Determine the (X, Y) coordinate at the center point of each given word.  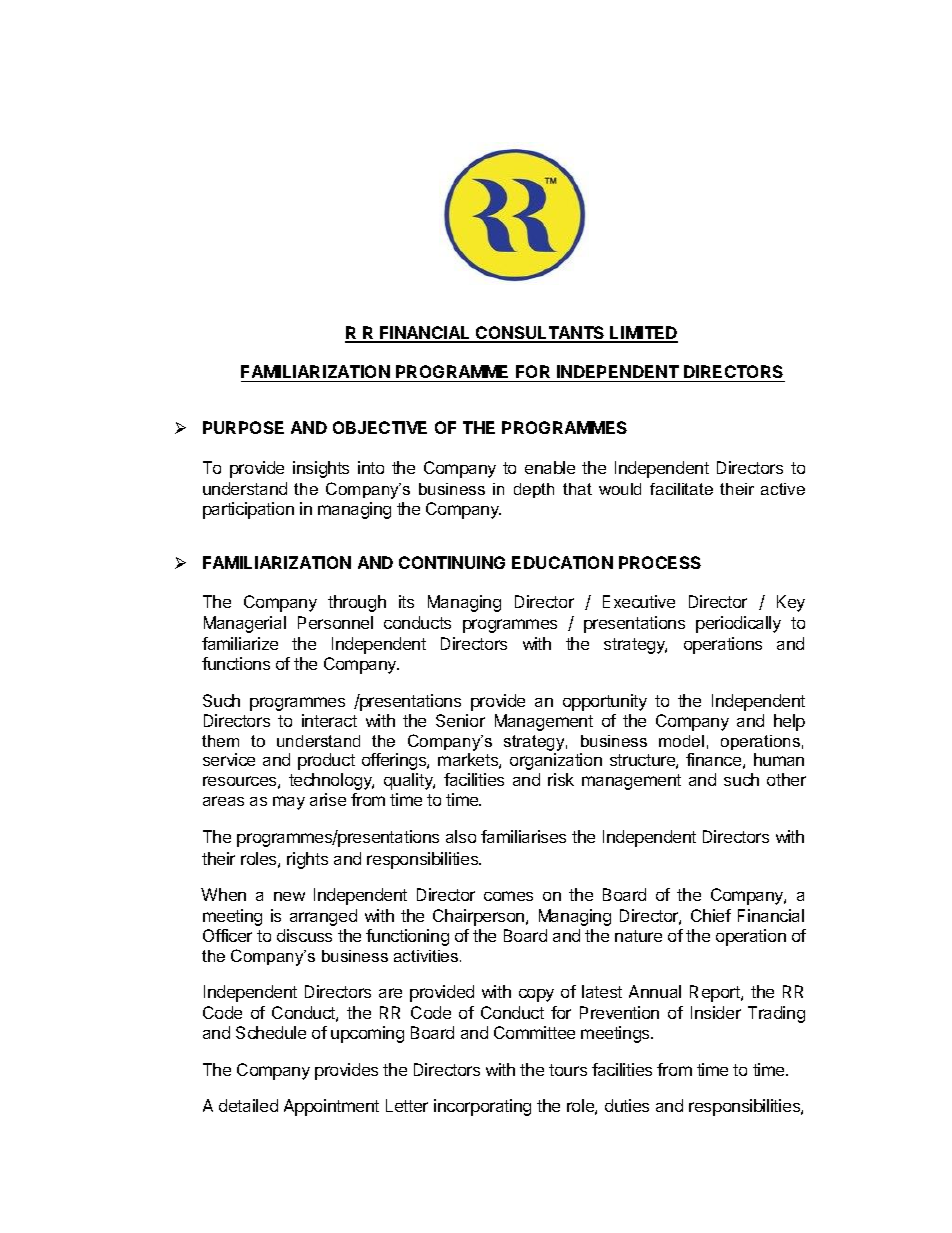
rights (307, 860)
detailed (248, 1105)
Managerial (245, 624)
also (461, 836)
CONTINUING (452, 562)
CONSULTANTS (540, 334)
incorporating (482, 1107)
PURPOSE (243, 427)
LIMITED (643, 334)
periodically (738, 624)
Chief (711, 915)
